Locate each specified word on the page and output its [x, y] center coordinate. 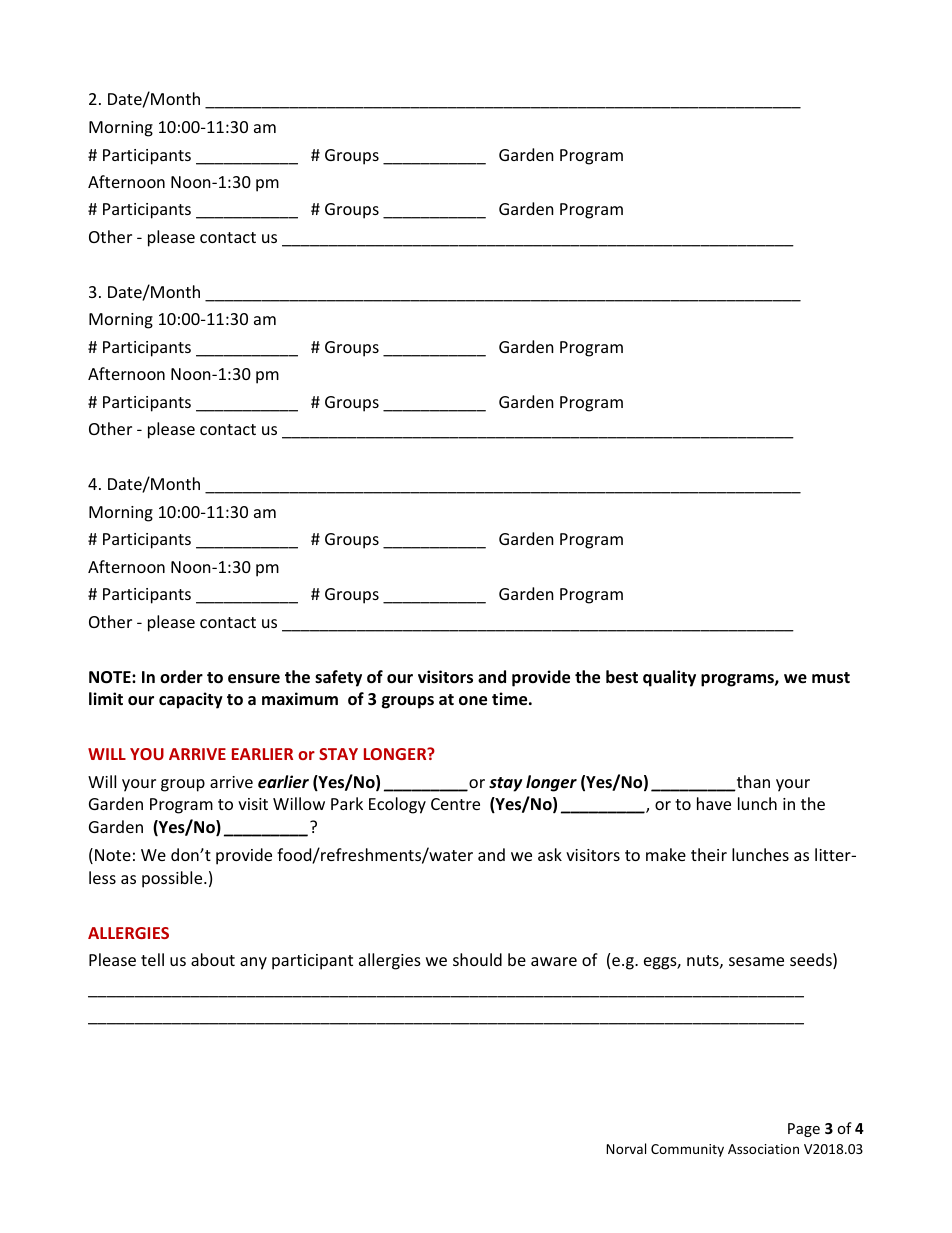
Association [763, 1149]
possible [173, 879]
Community [687, 1150]
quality [669, 678]
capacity [191, 700]
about [213, 959]
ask [550, 854]
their [709, 854]
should [477, 959]
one [473, 701]
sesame [756, 961]
